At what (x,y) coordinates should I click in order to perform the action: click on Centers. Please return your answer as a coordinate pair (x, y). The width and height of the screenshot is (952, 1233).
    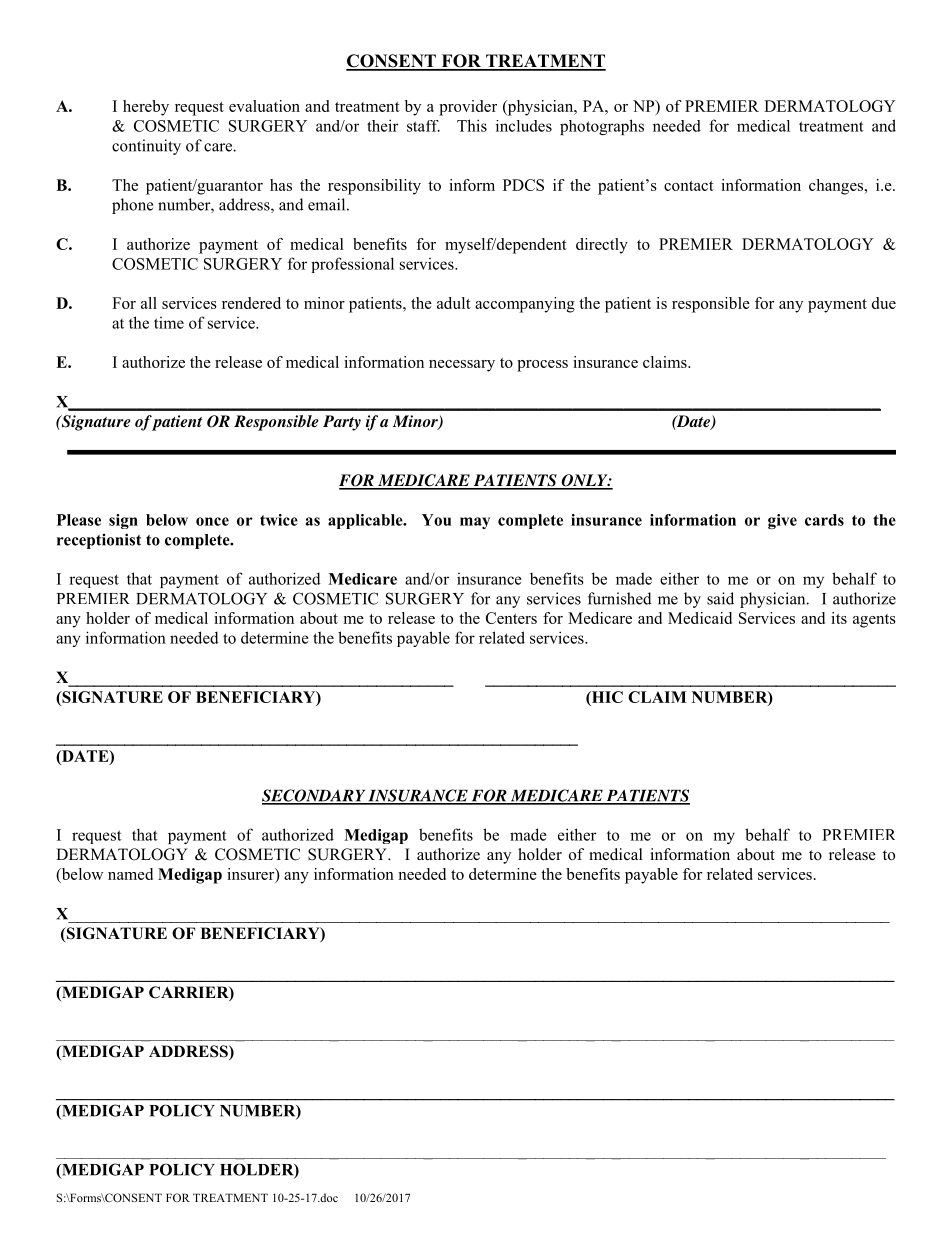
    Looking at the image, I should click on (511, 618).
